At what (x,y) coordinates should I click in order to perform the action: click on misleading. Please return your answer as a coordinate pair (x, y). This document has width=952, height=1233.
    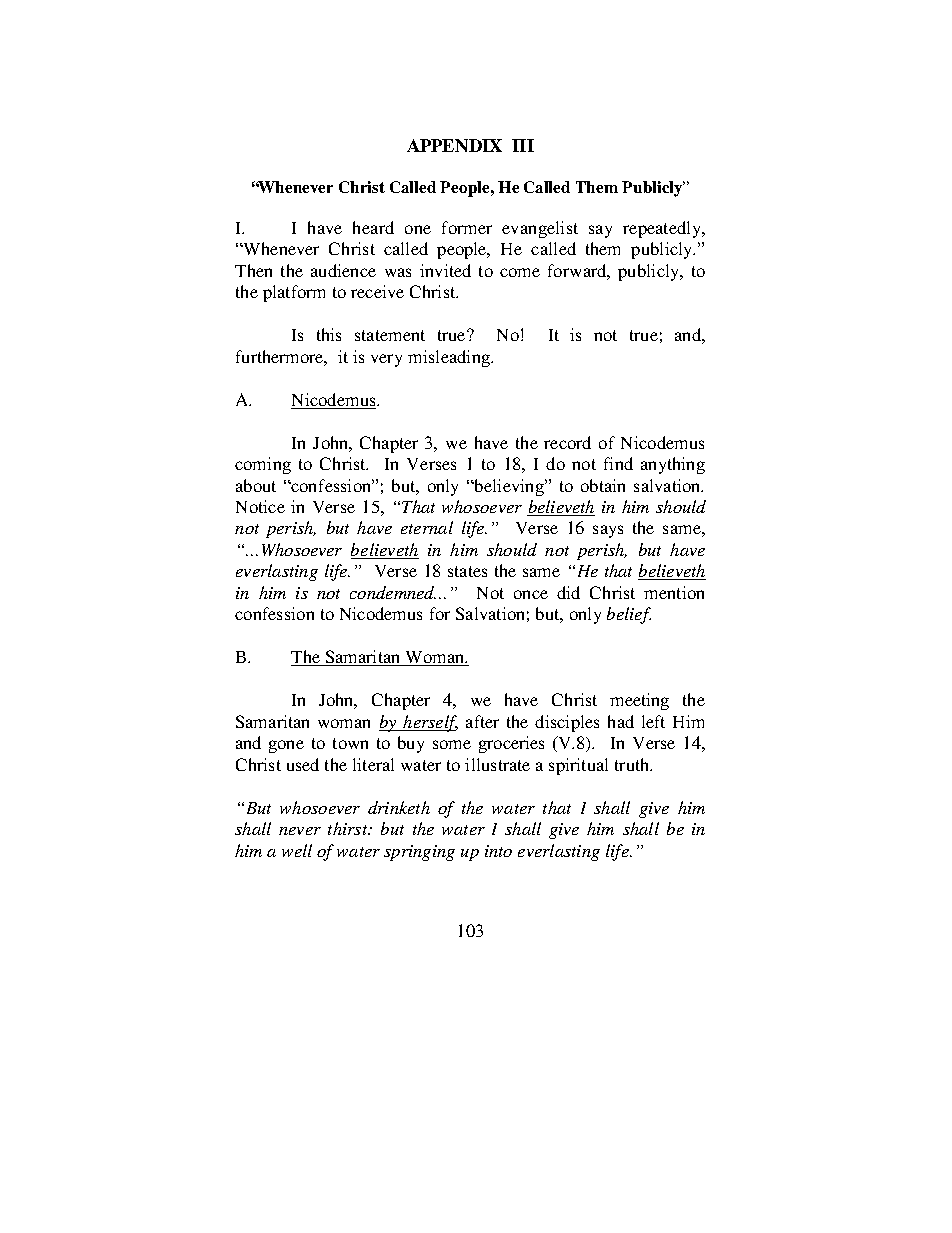
    Looking at the image, I should click on (450, 358).
